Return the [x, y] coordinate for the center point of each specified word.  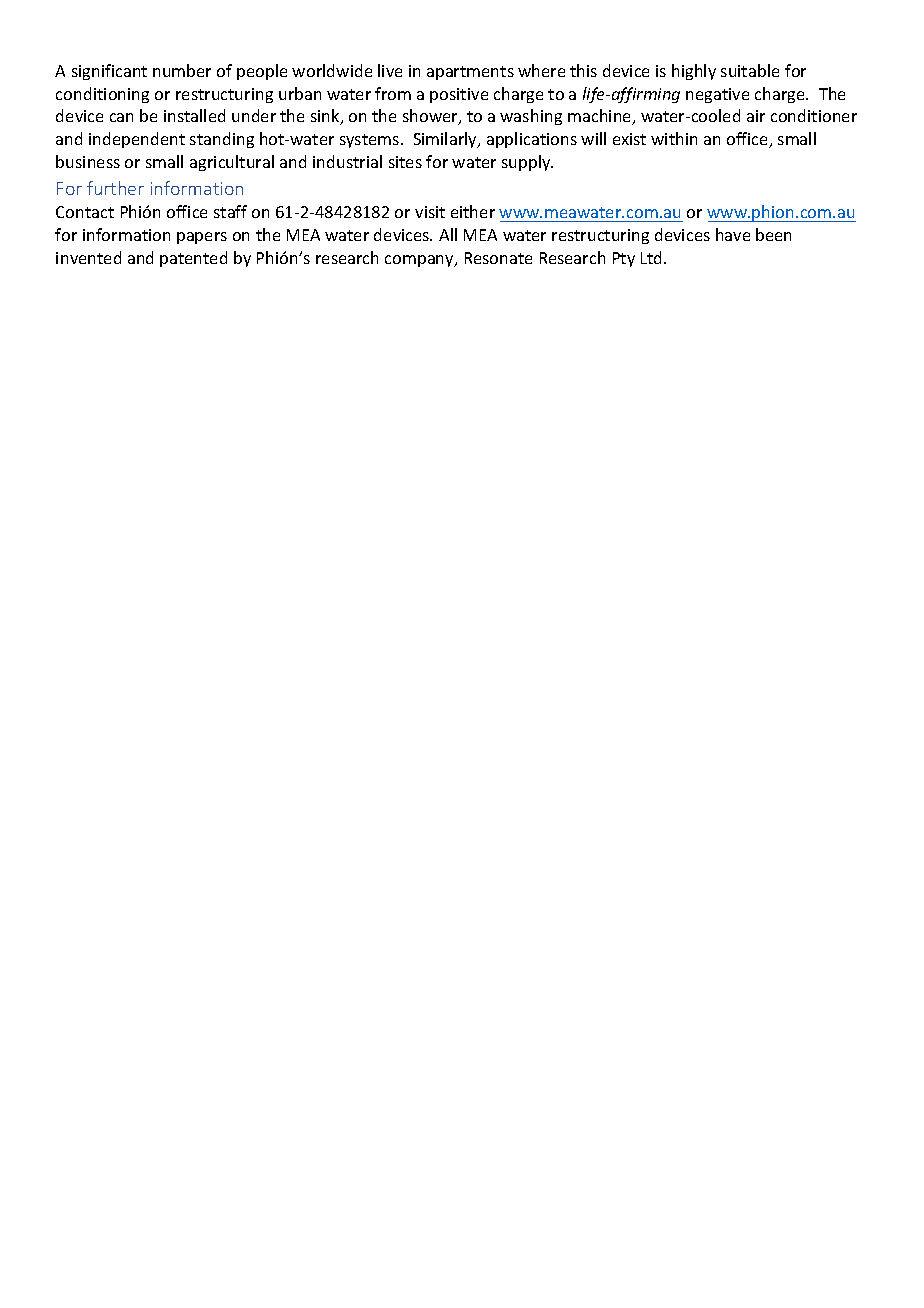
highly [694, 72]
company [420, 261]
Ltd [653, 257]
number [182, 70]
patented [193, 259]
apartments [470, 73]
